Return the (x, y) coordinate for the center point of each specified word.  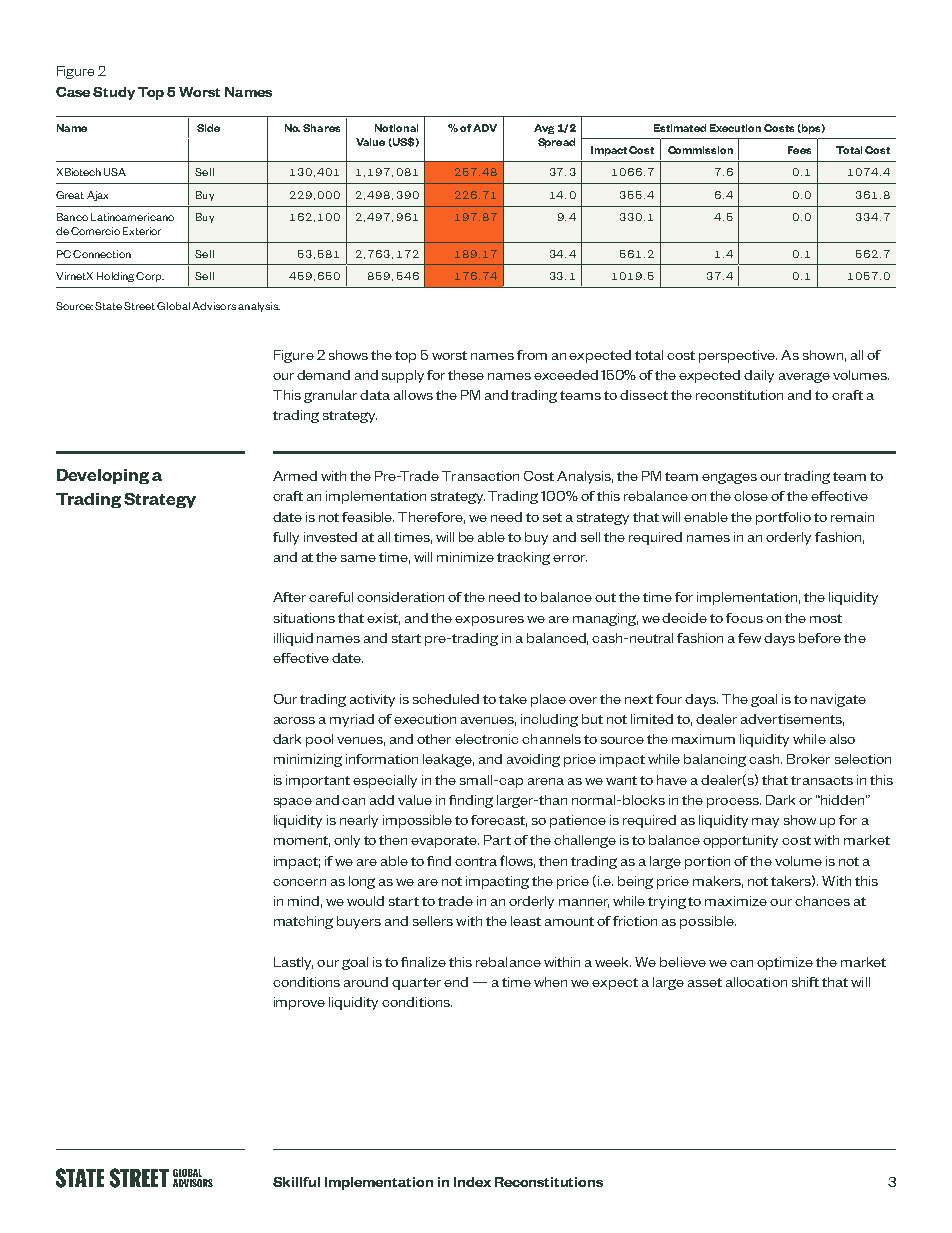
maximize (736, 901)
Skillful (296, 1182)
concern (299, 882)
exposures (489, 621)
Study (114, 93)
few (749, 638)
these (466, 375)
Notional (396, 128)
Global (173, 306)
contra (476, 861)
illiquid (293, 639)
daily (759, 376)
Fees (799, 150)
